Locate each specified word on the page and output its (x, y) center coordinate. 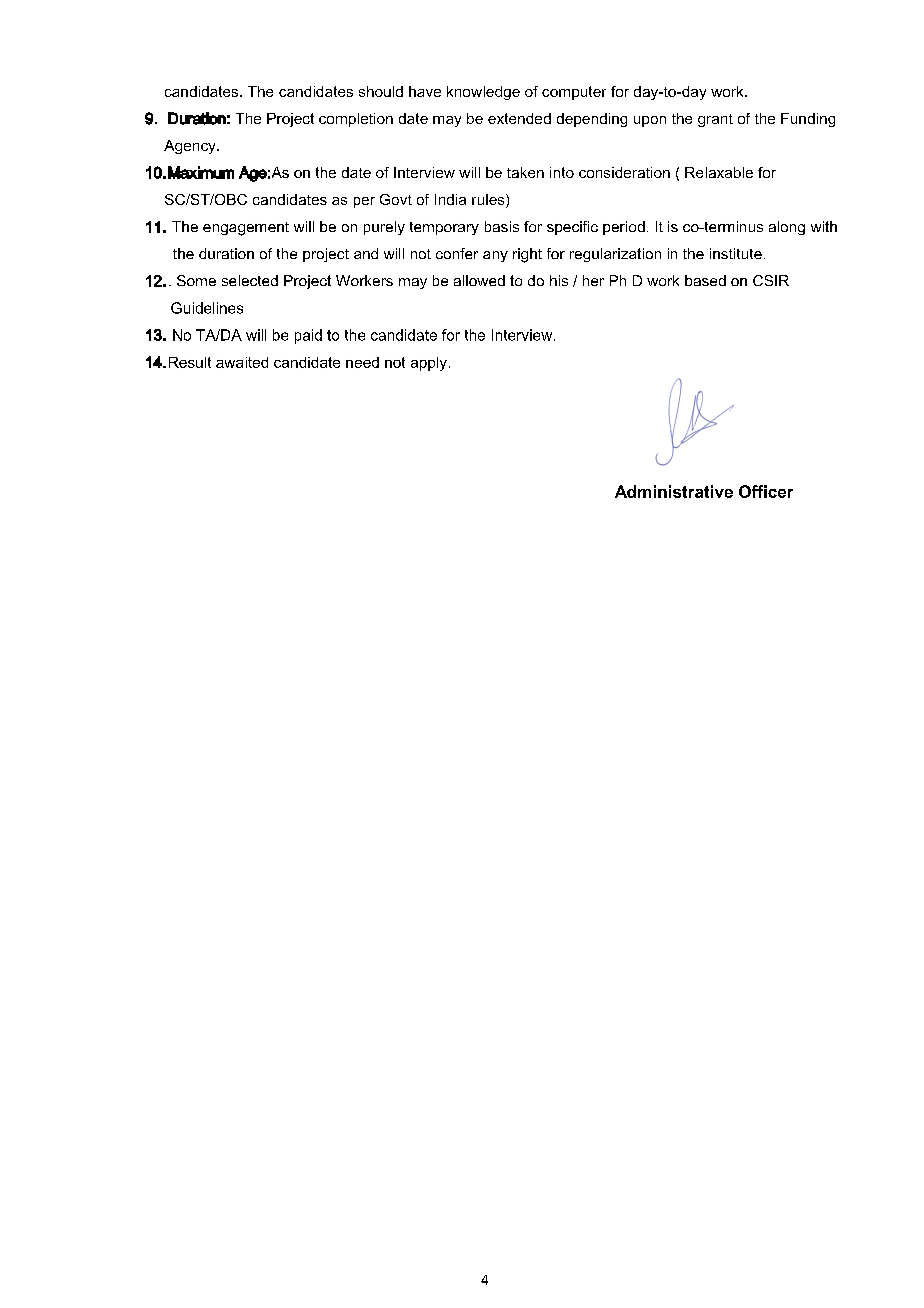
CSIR (771, 280)
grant (715, 120)
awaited (242, 362)
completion (356, 120)
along (787, 228)
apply (429, 364)
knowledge (483, 93)
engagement (246, 229)
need (362, 362)
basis (502, 226)
